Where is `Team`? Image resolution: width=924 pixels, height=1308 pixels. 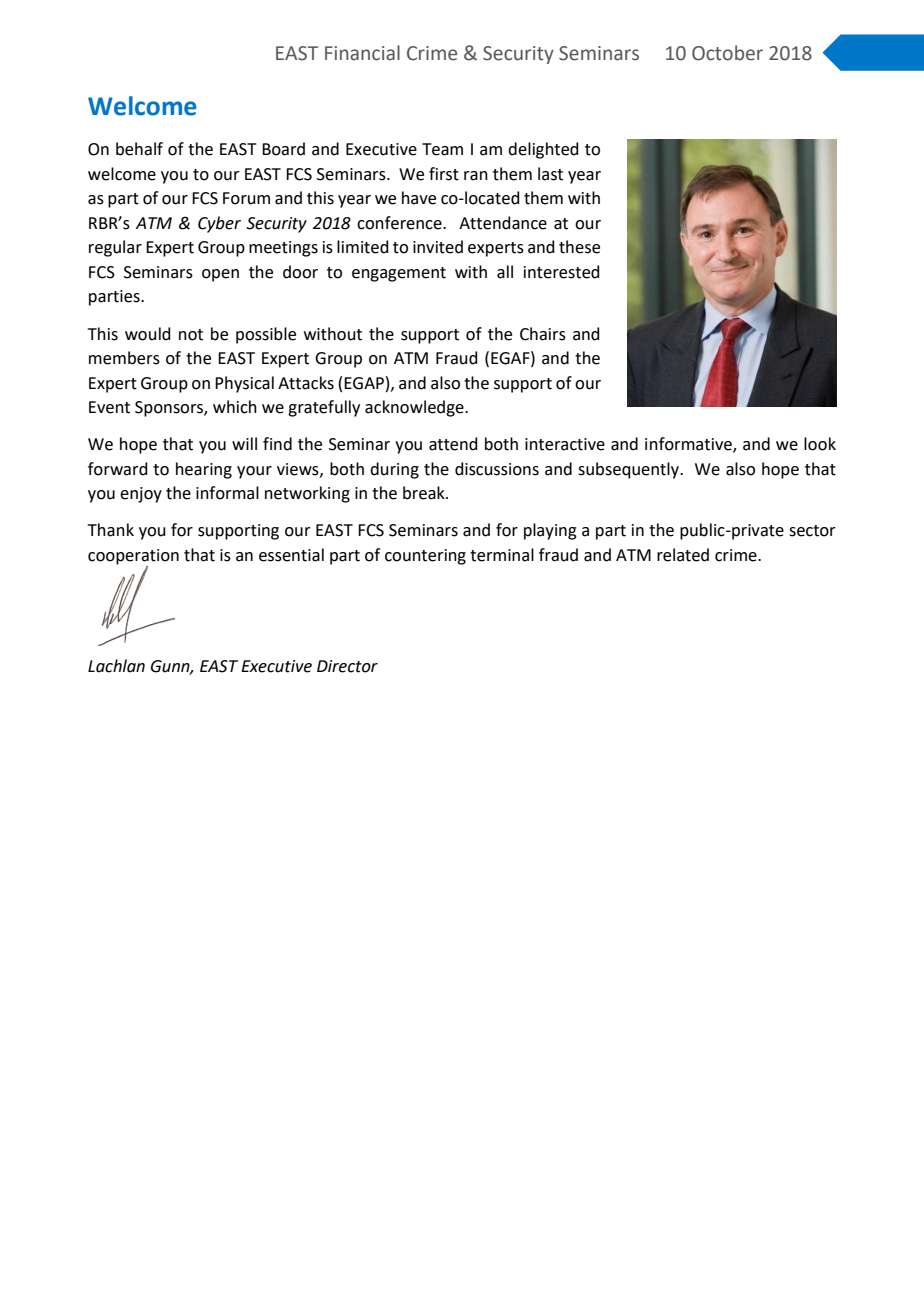 Team is located at coordinates (442, 149).
